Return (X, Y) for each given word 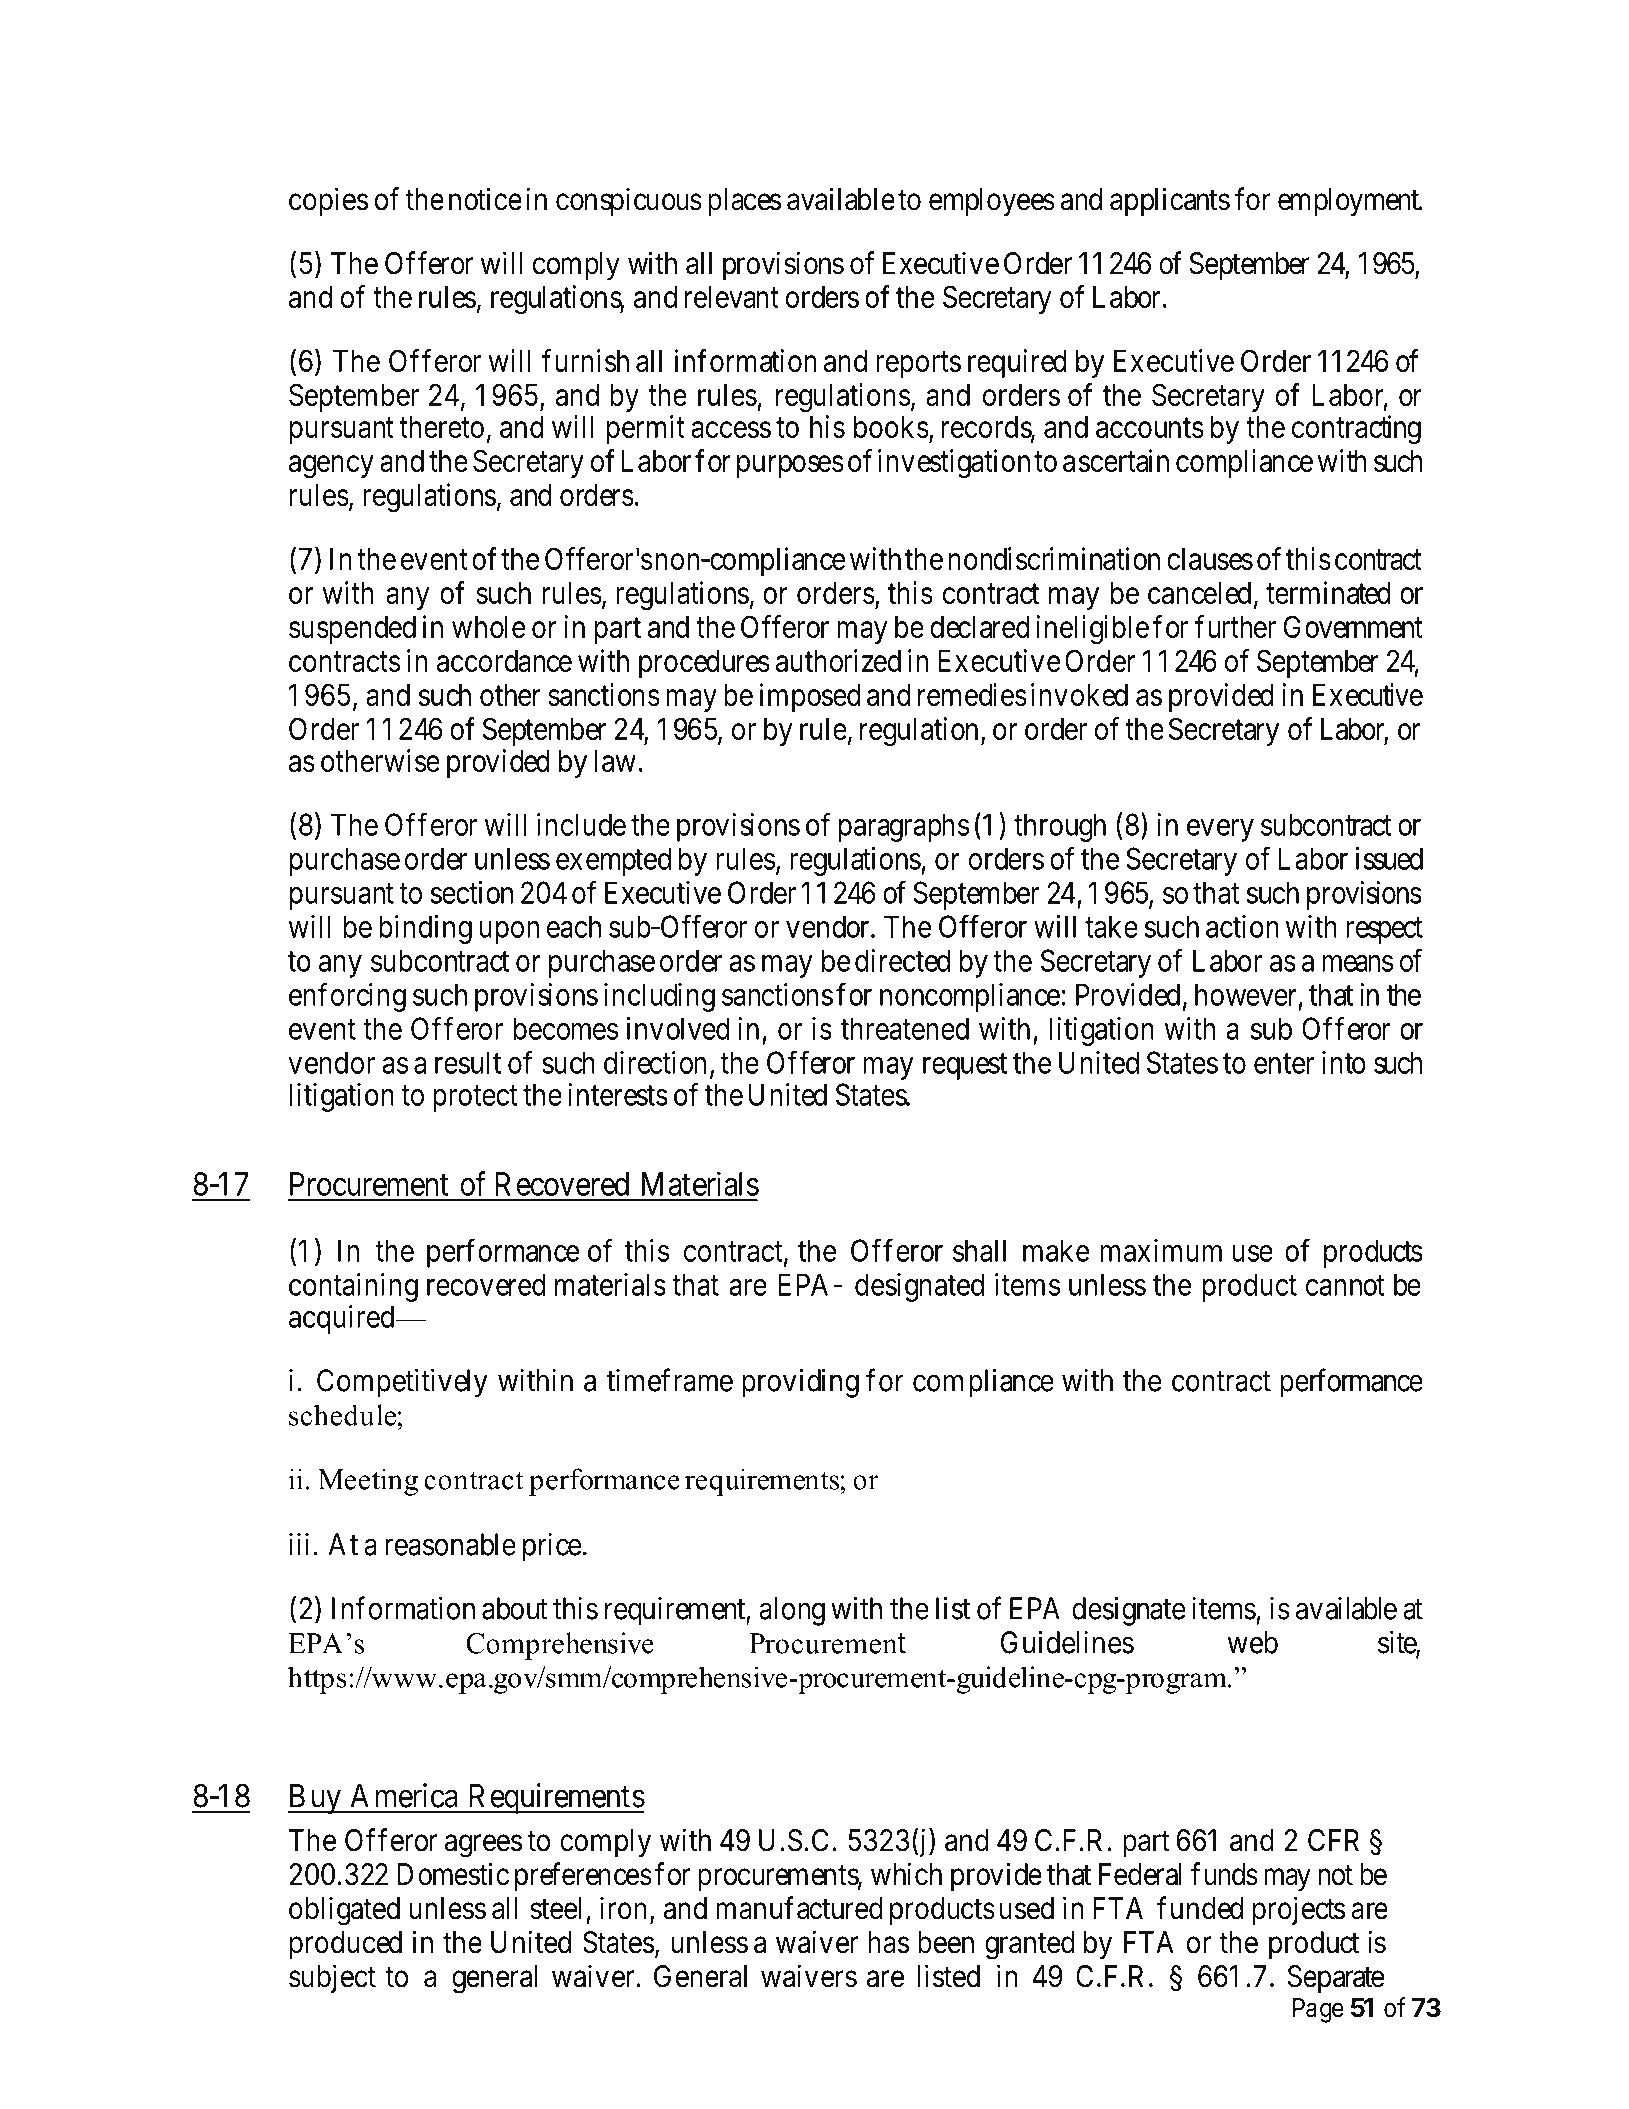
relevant (731, 297)
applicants (1170, 201)
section (472, 892)
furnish (585, 360)
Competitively (402, 1383)
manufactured (799, 1908)
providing (800, 1383)
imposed (810, 697)
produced (345, 1945)
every (1220, 830)
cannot (1345, 1286)
